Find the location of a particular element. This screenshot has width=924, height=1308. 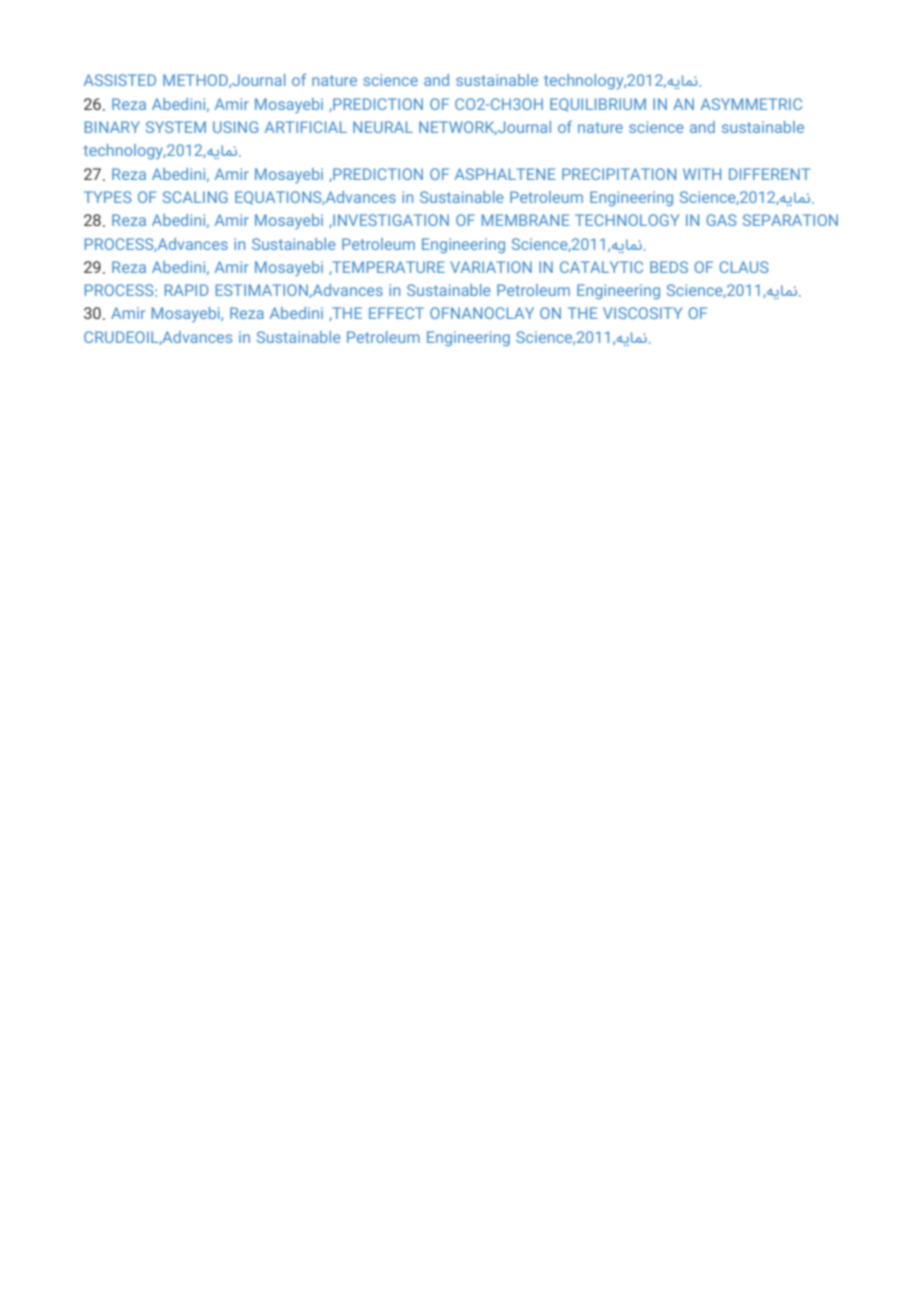

VISCOSITY is located at coordinates (642, 313).
